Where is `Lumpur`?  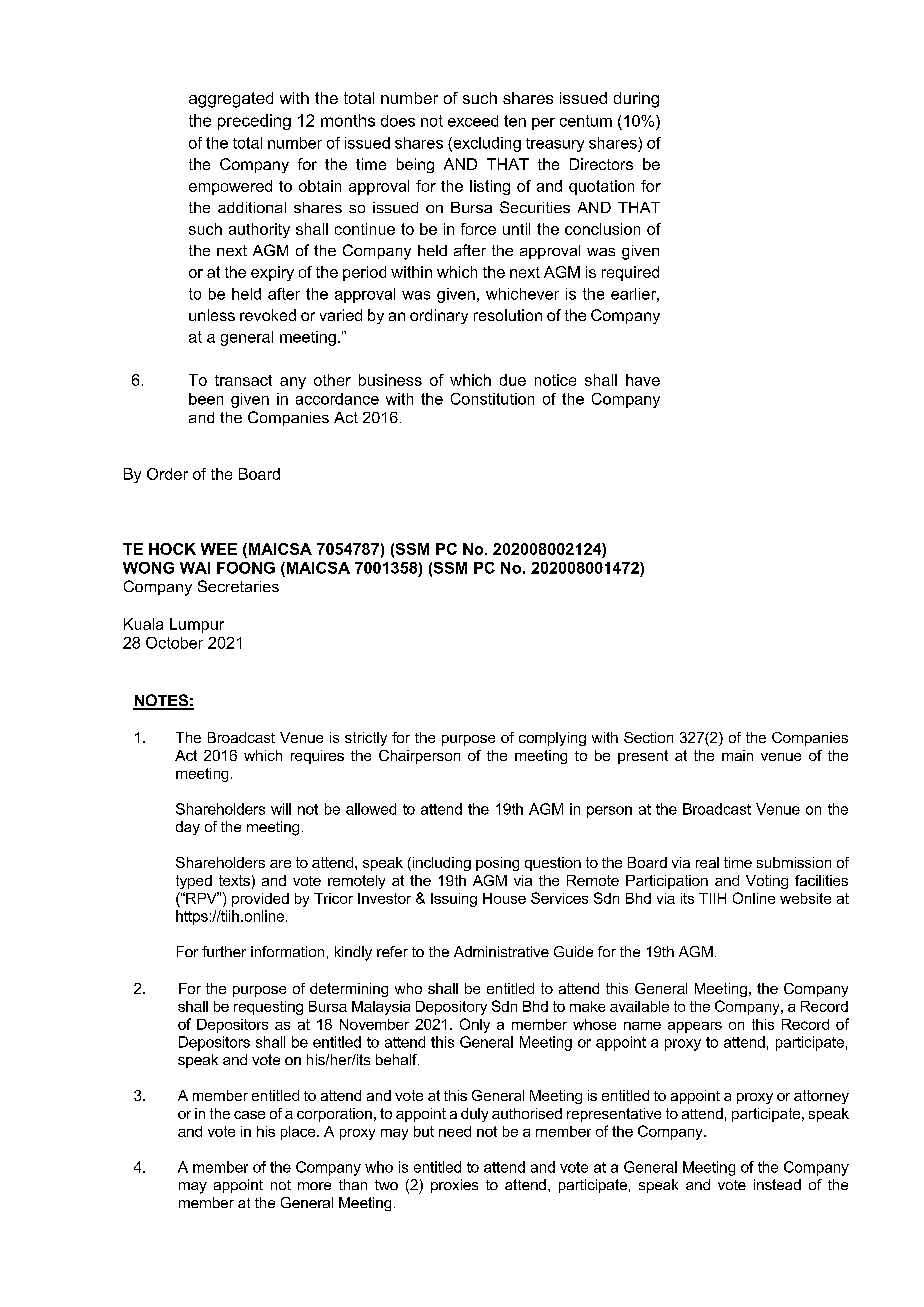
Lumpur is located at coordinates (197, 625).
